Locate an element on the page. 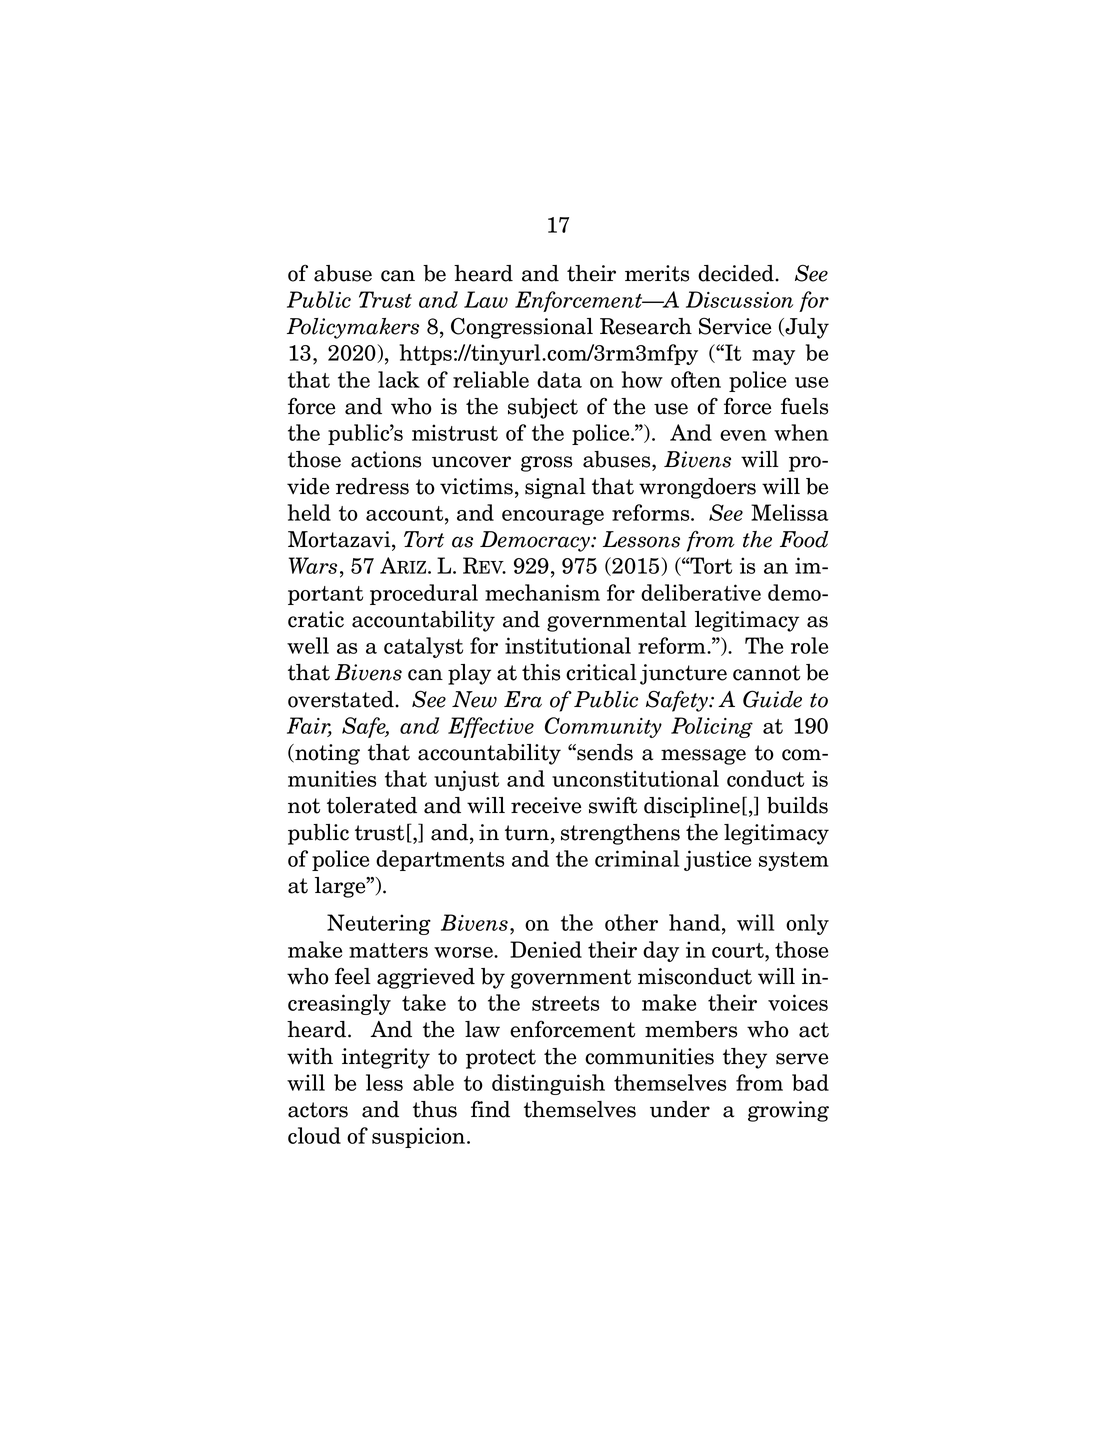 This document has width=1117, height=1446. Guide is located at coordinates (772, 699).
